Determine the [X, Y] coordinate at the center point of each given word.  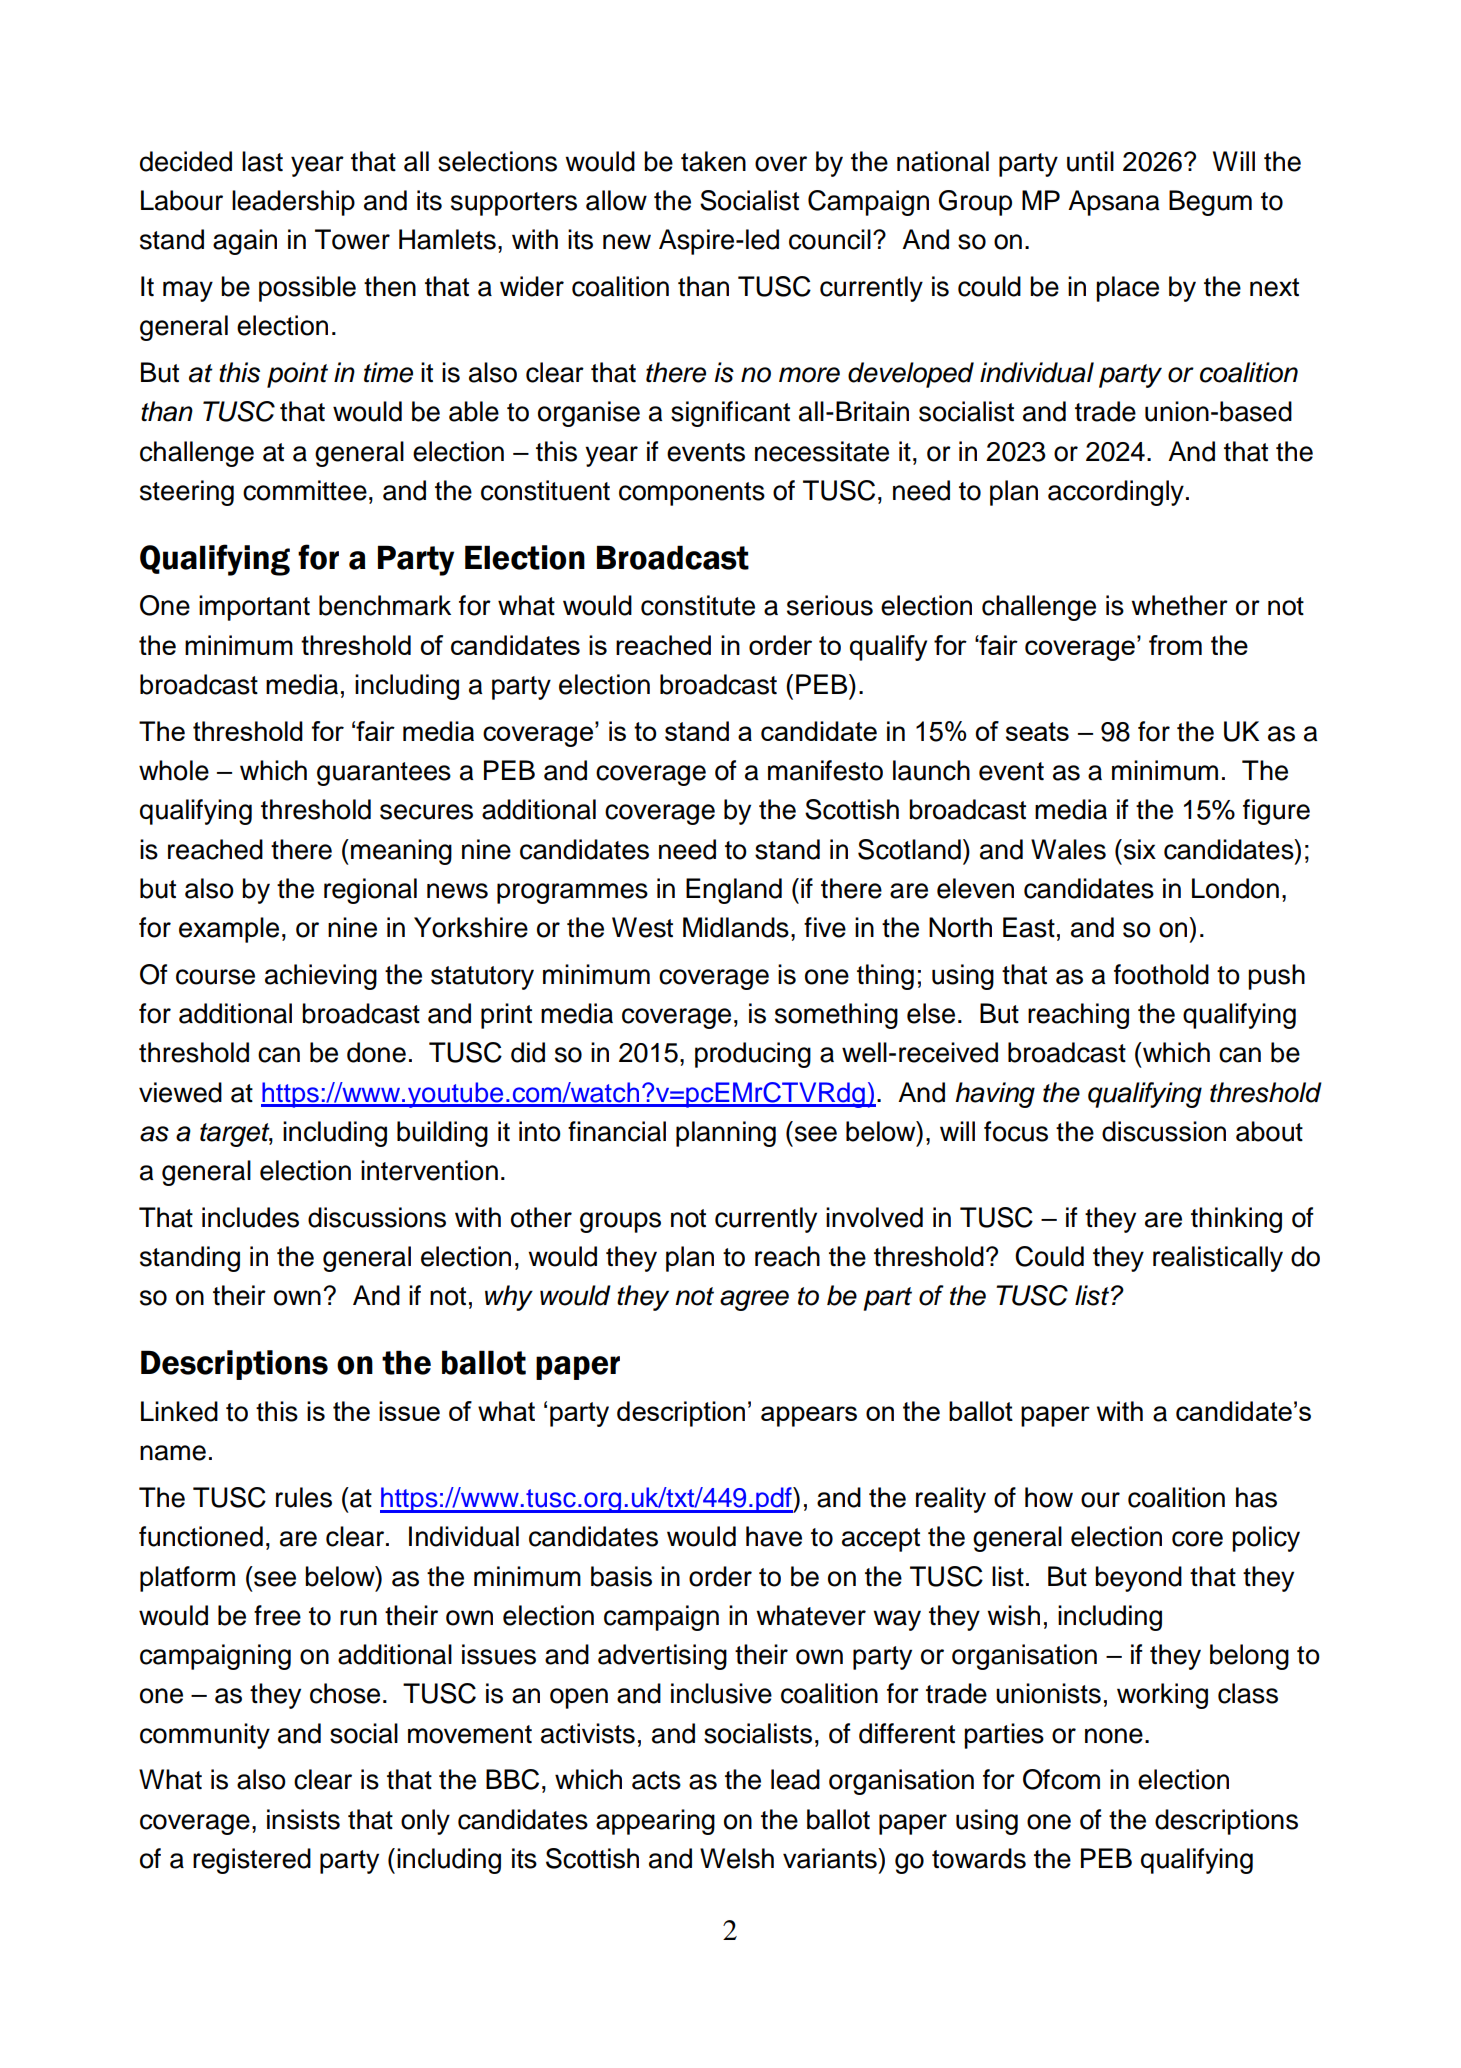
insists [303, 1819]
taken [713, 161]
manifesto [825, 770]
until [1090, 161]
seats [1037, 731]
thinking [1236, 1220]
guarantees [384, 774]
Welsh [737, 1858]
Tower [352, 239]
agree [754, 1300]
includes [250, 1217]
